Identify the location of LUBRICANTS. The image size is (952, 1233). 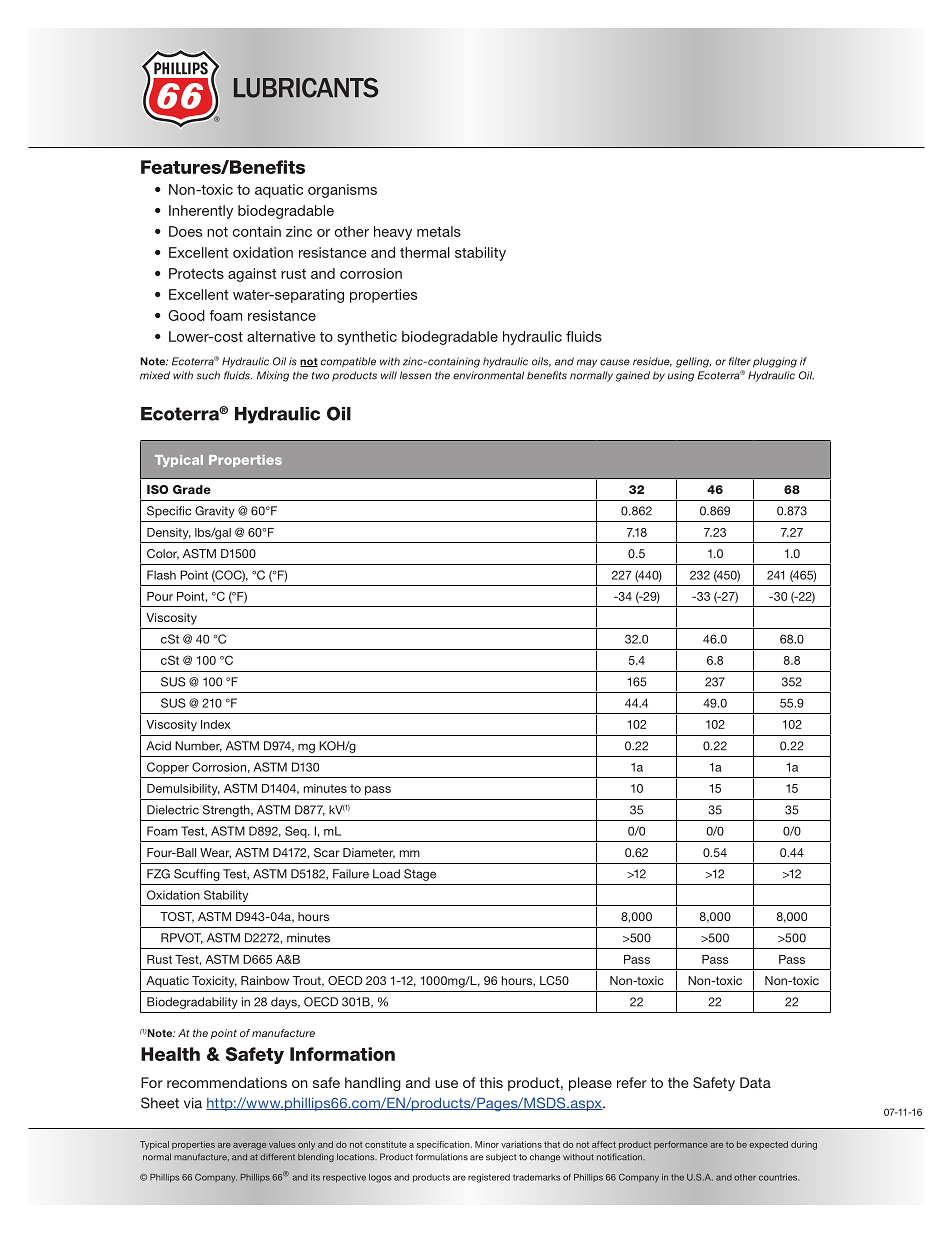
(306, 88).
